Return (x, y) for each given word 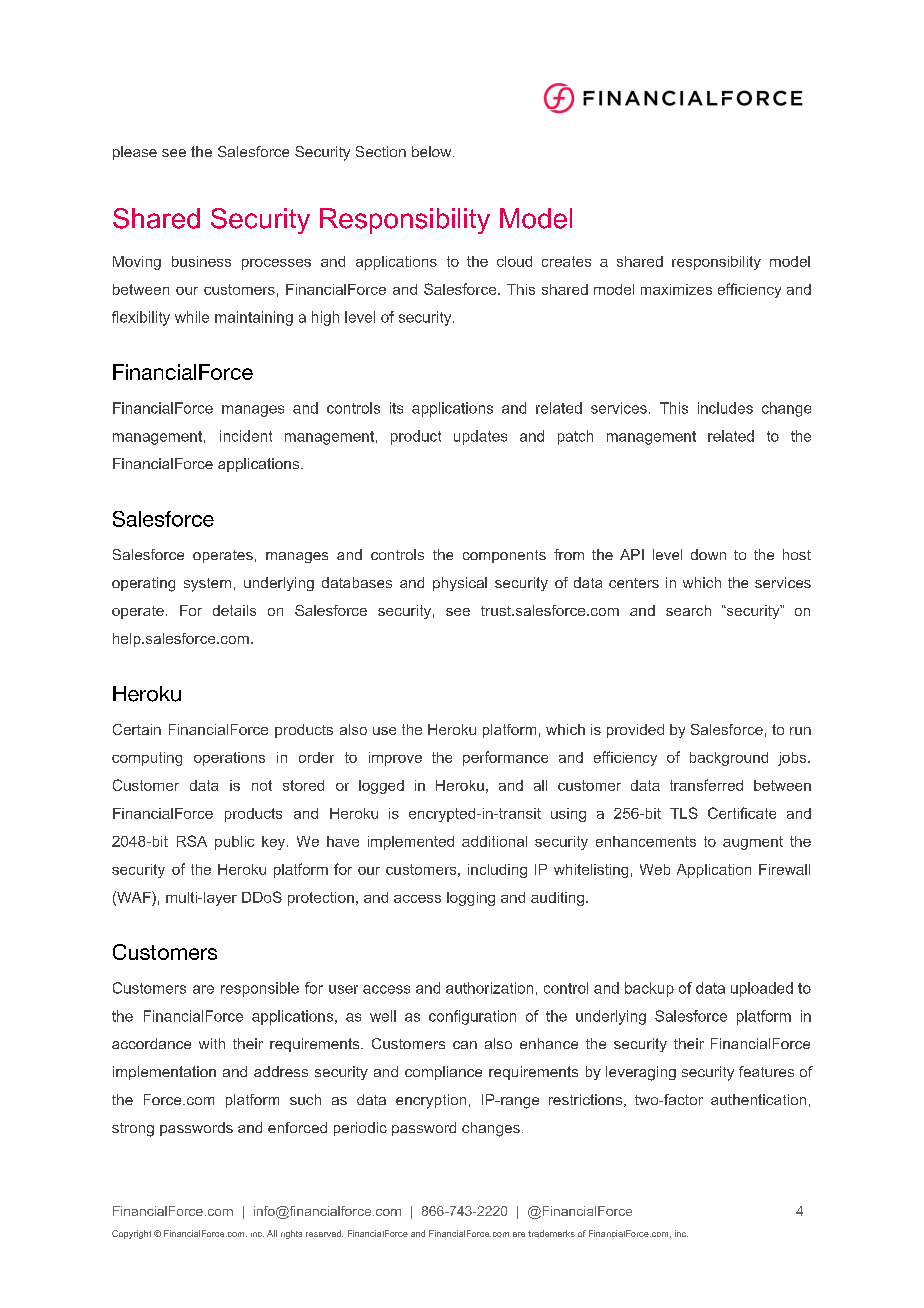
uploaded (762, 989)
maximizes (676, 289)
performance (505, 758)
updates (480, 437)
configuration (472, 1017)
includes (725, 408)
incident (246, 436)
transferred (706, 785)
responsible (260, 989)
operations (229, 759)
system (207, 585)
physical (460, 584)
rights (291, 1234)
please (135, 153)
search (688, 610)
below (433, 151)
